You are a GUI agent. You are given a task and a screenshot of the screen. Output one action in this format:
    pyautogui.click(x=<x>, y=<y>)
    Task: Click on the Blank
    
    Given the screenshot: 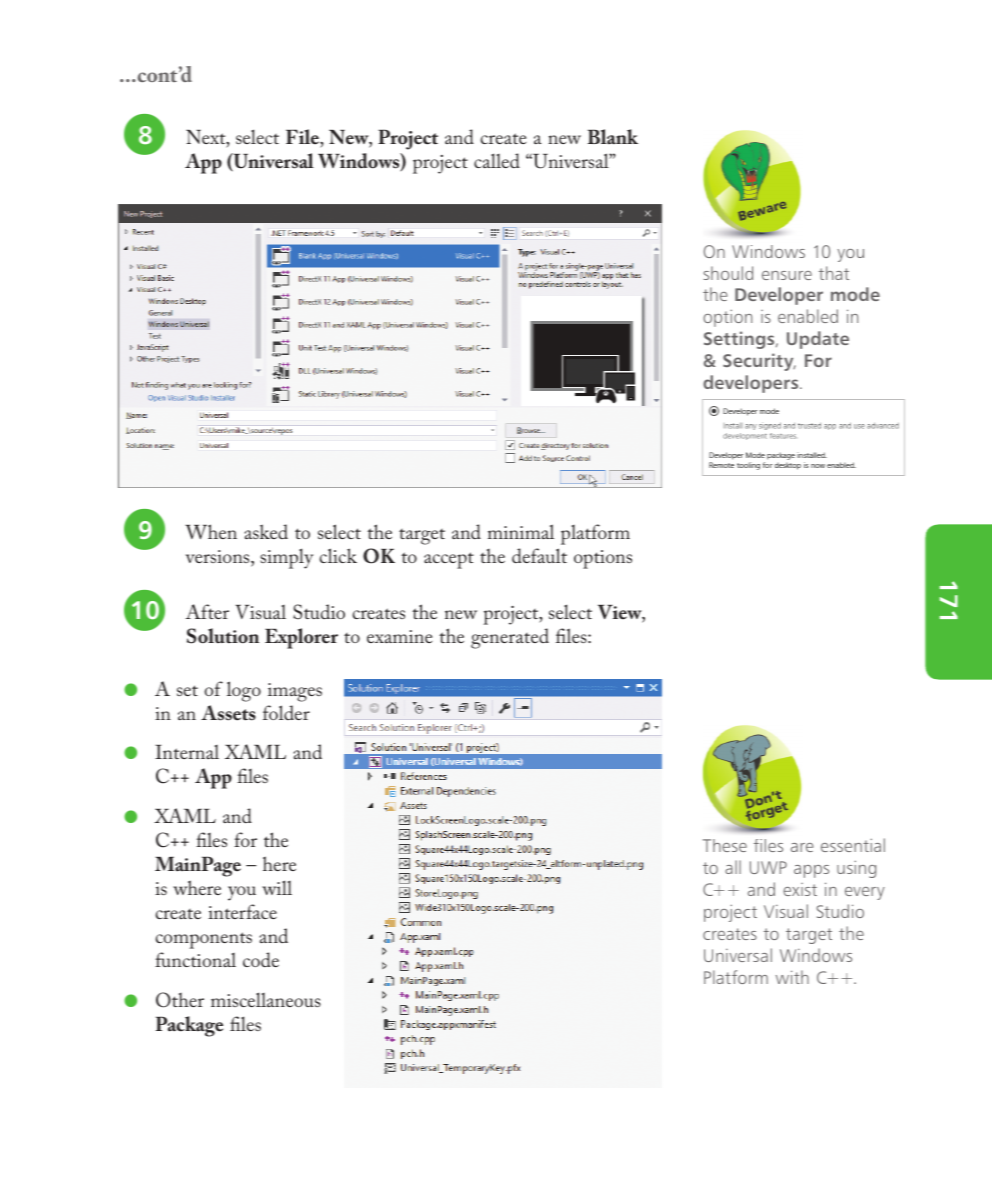 What is the action you would take?
    pyautogui.click(x=613, y=137)
